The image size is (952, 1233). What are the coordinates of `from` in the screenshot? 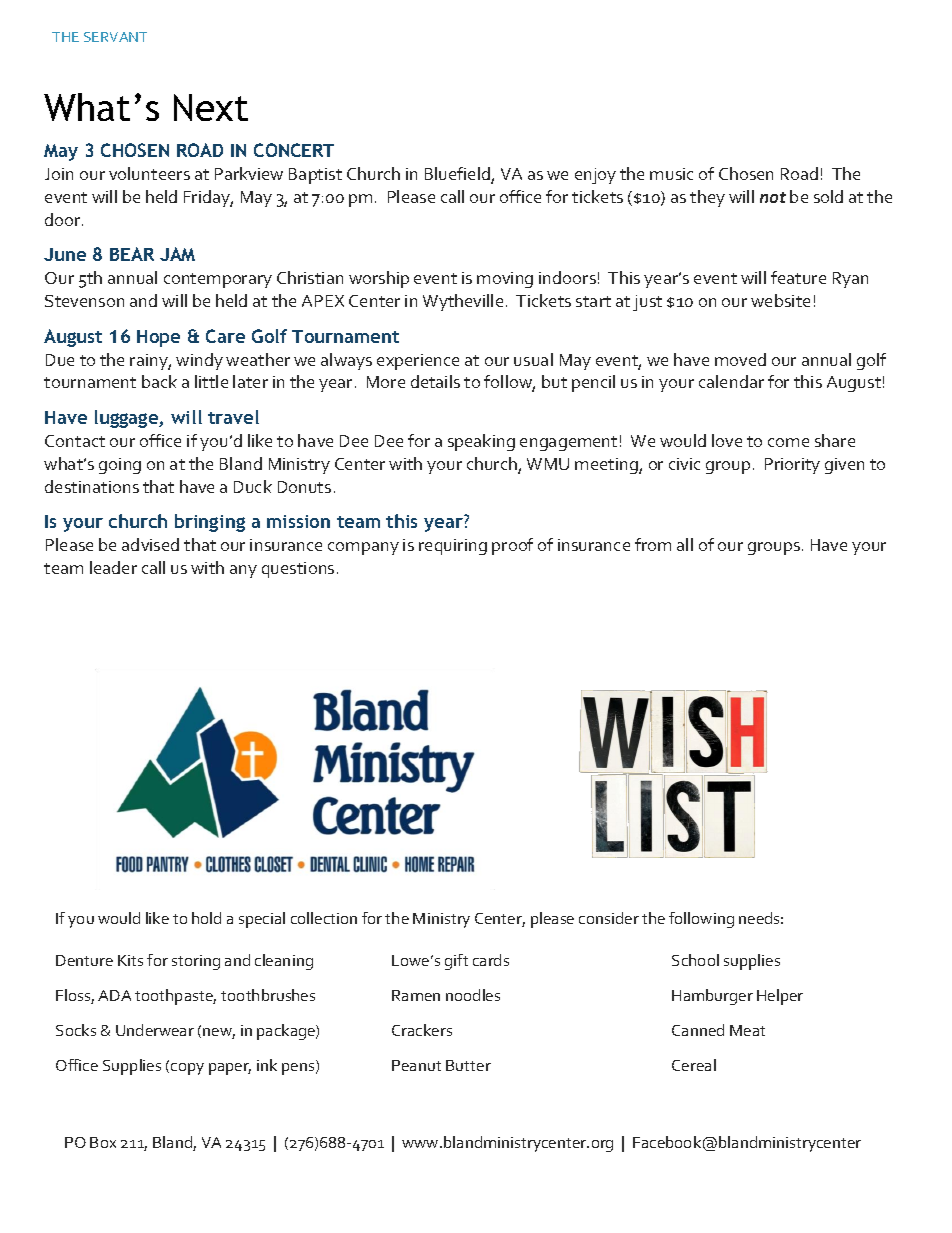 It's located at (653, 544).
